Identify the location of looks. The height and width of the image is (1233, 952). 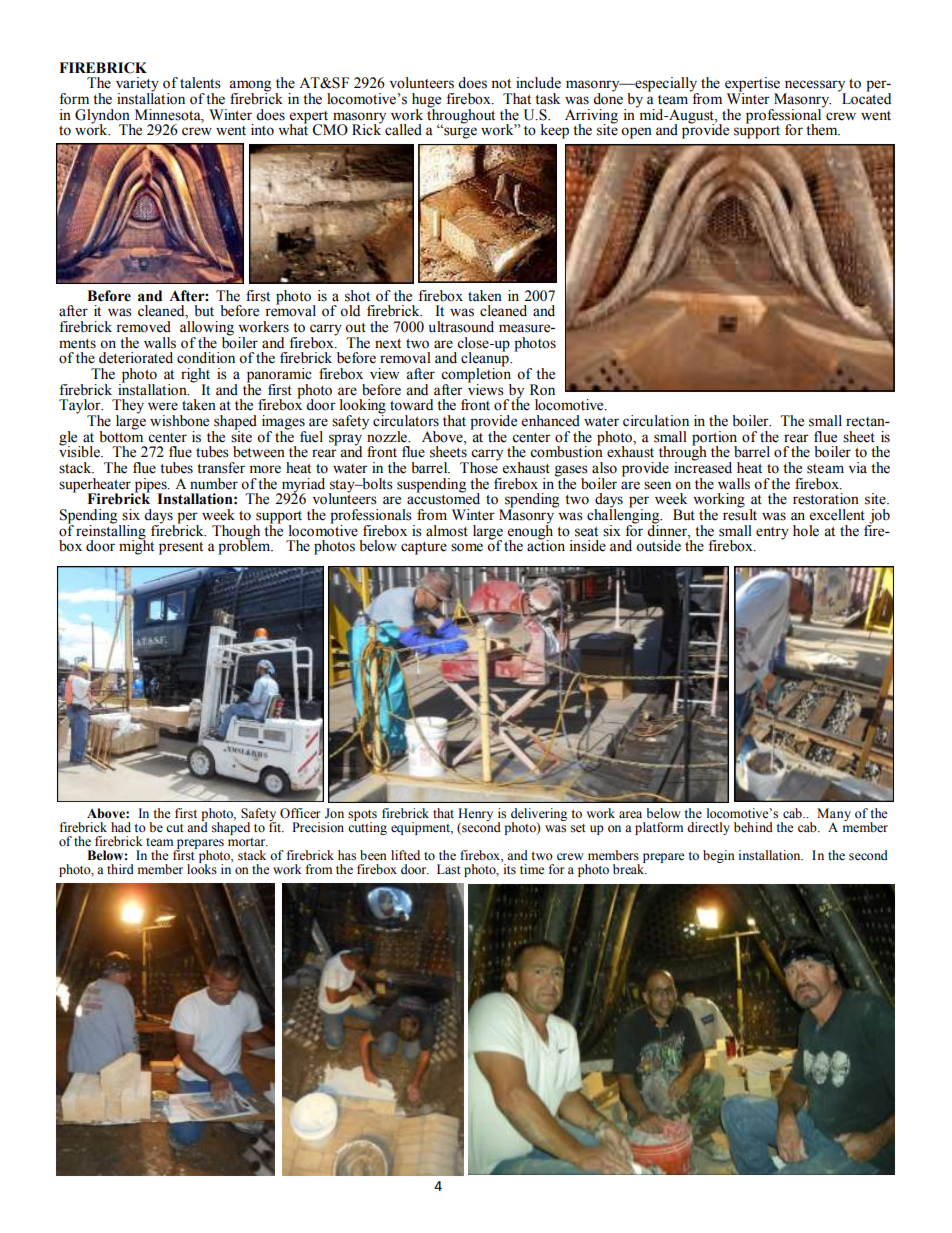
(202, 868).
